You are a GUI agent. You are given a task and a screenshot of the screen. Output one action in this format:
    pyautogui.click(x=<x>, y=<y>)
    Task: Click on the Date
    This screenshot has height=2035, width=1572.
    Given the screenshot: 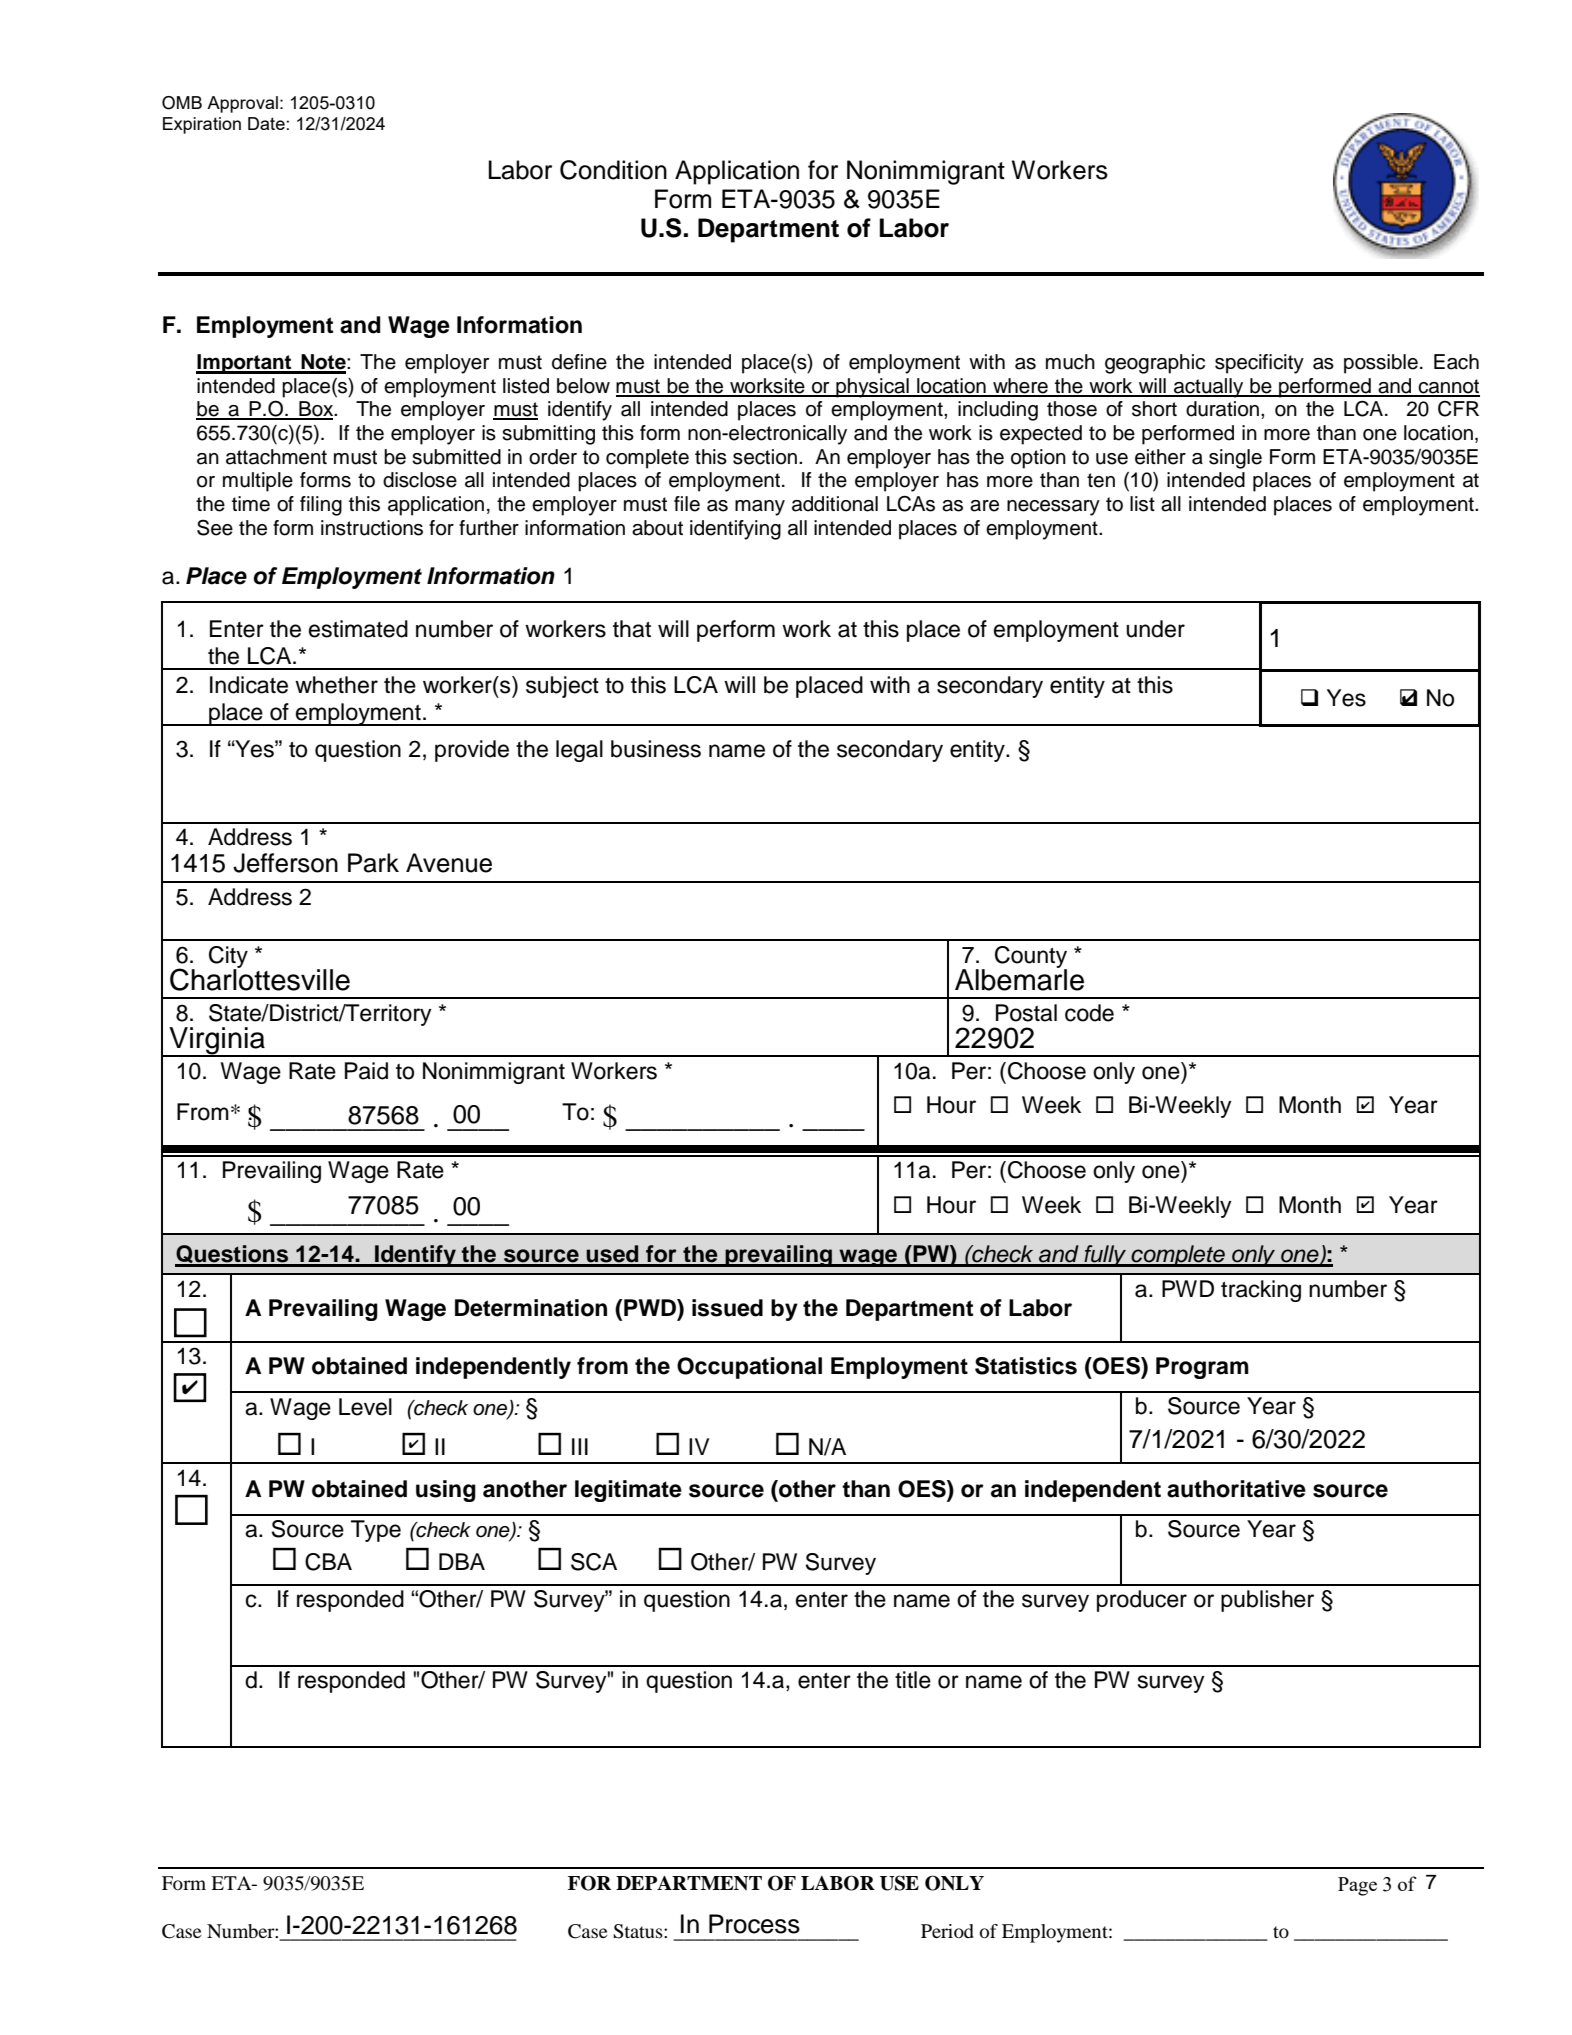 What is the action you would take?
    pyautogui.click(x=266, y=123)
